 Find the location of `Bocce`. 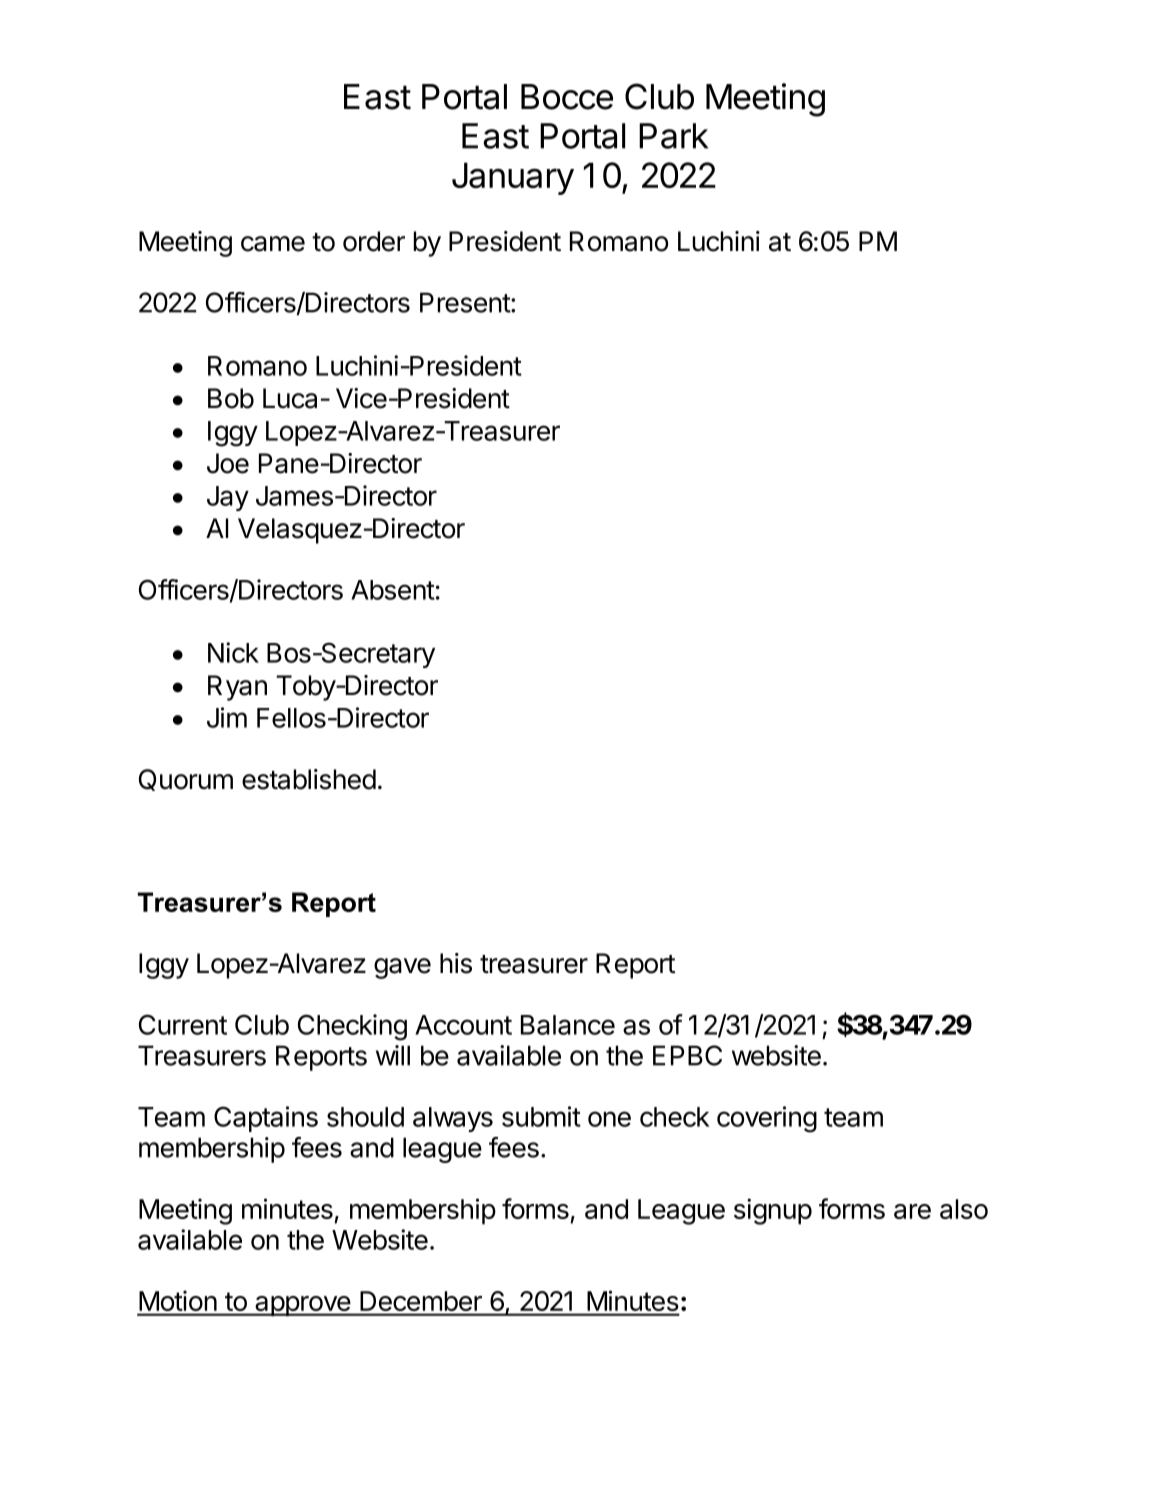

Bocce is located at coordinates (567, 97).
